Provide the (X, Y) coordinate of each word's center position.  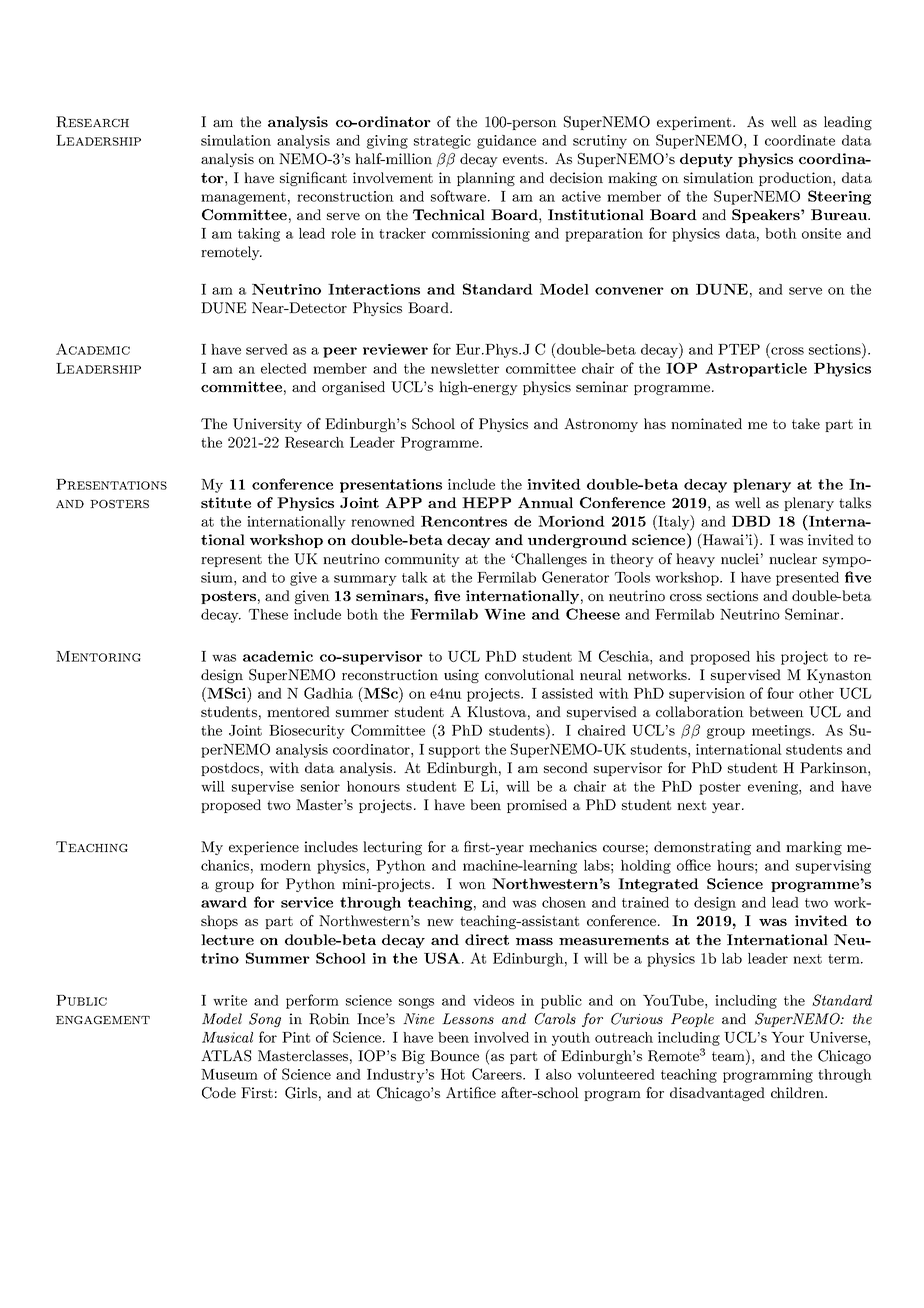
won (472, 885)
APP (403, 502)
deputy (706, 160)
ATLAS (226, 1056)
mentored (298, 711)
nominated (706, 423)
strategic (442, 142)
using (461, 676)
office (694, 865)
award (224, 902)
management (243, 198)
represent (231, 560)
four (780, 693)
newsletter (465, 368)
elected (284, 368)
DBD (751, 521)
